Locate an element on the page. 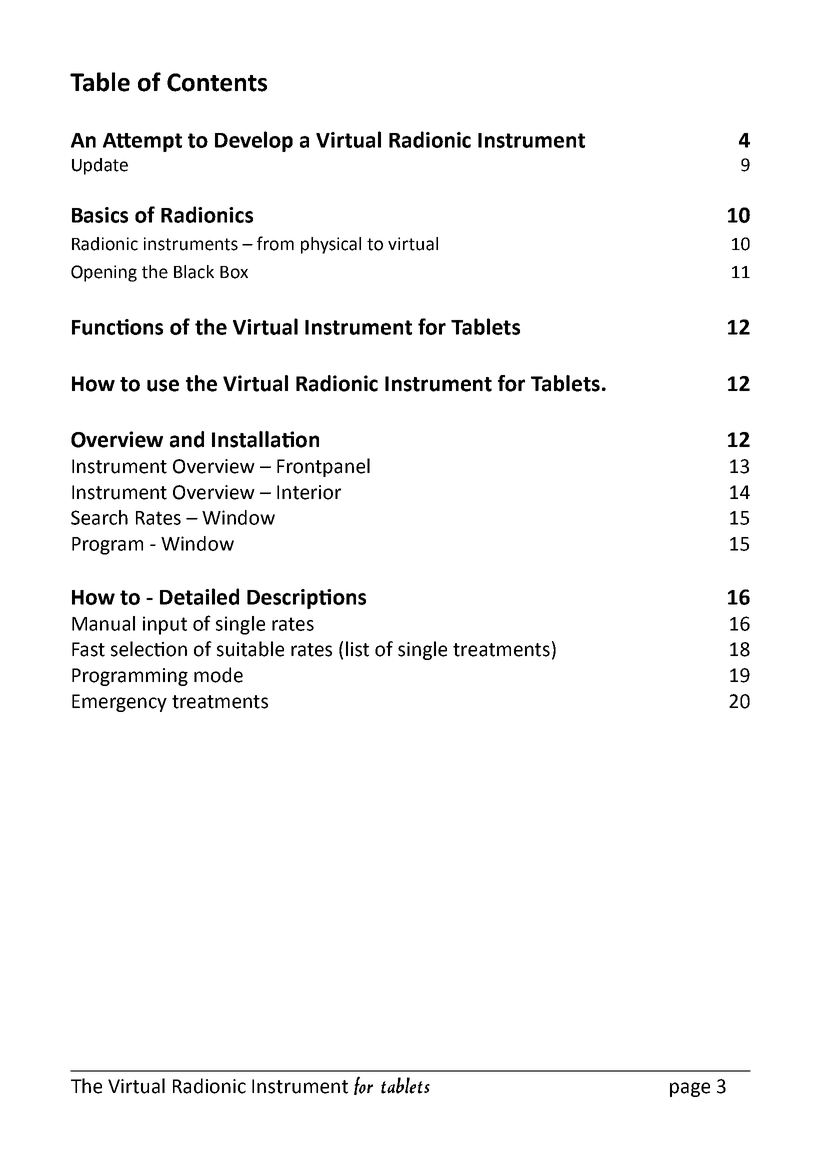 This image has height=1165, width=821. Develop is located at coordinates (254, 141).
